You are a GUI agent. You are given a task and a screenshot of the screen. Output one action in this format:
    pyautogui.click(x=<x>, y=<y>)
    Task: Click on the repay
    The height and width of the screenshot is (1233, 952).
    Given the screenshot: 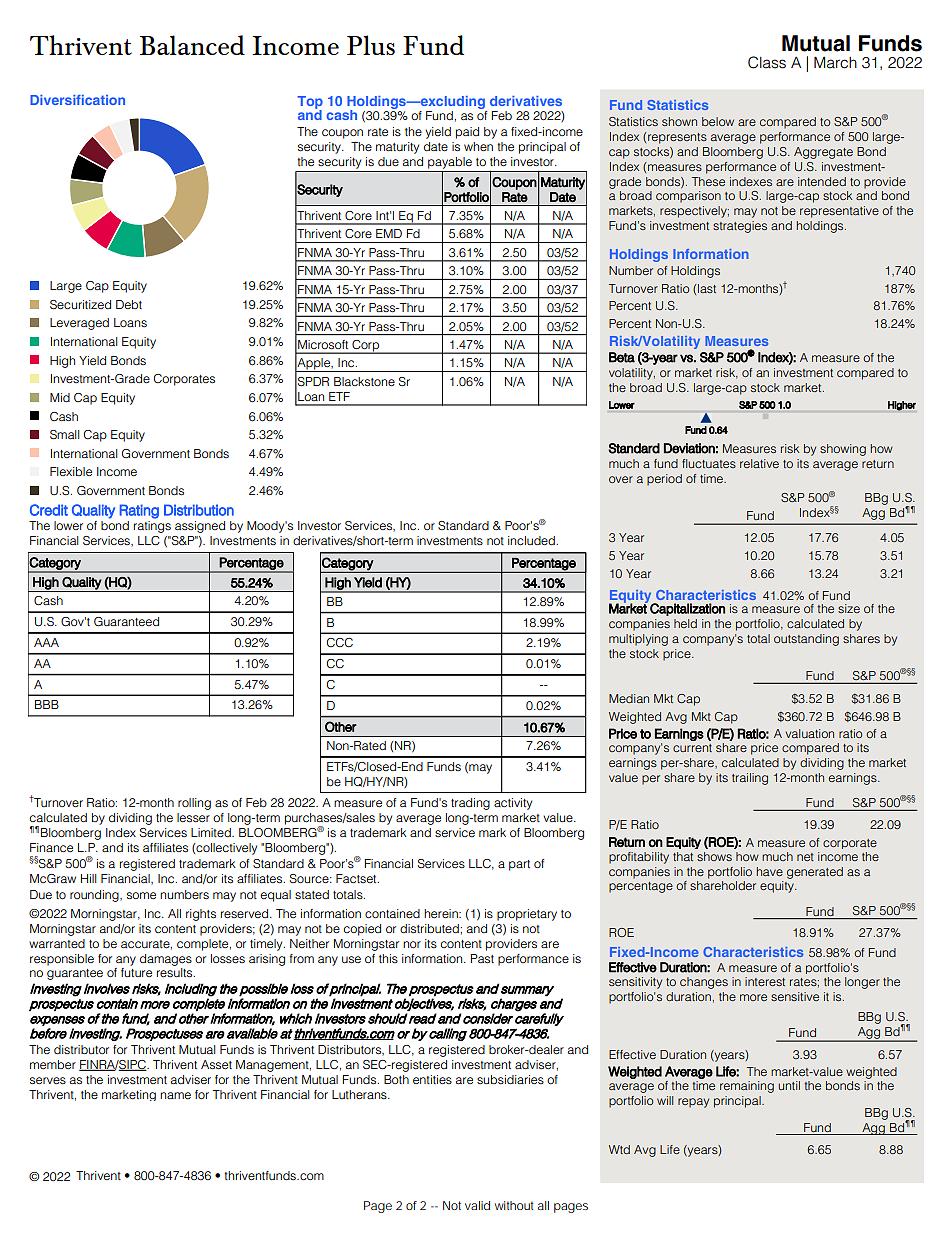 What is the action you would take?
    pyautogui.click(x=693, y=1103)
